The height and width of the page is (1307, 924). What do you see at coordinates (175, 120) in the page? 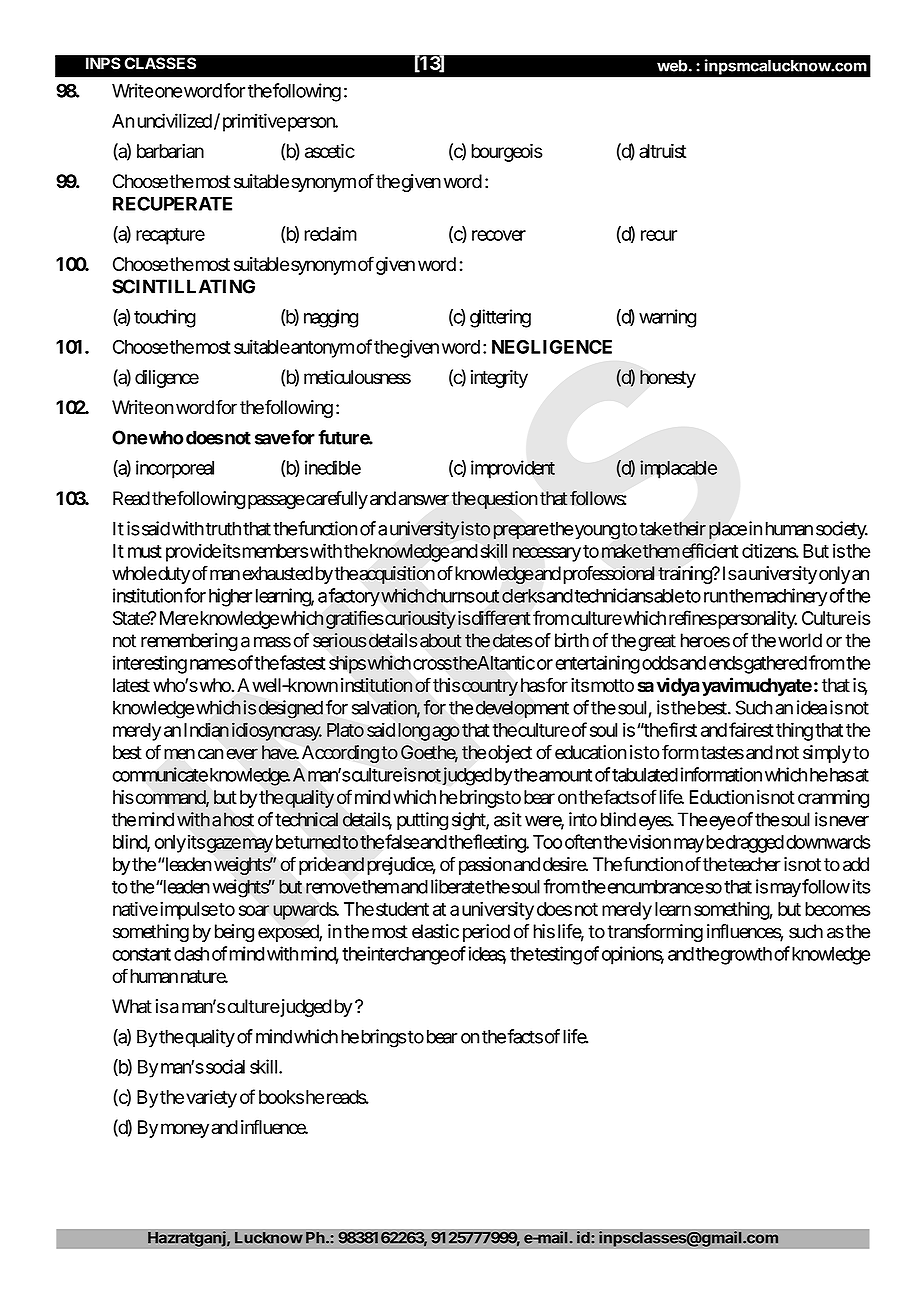
I see `uncivilized` at bounding box center [175, 120].
